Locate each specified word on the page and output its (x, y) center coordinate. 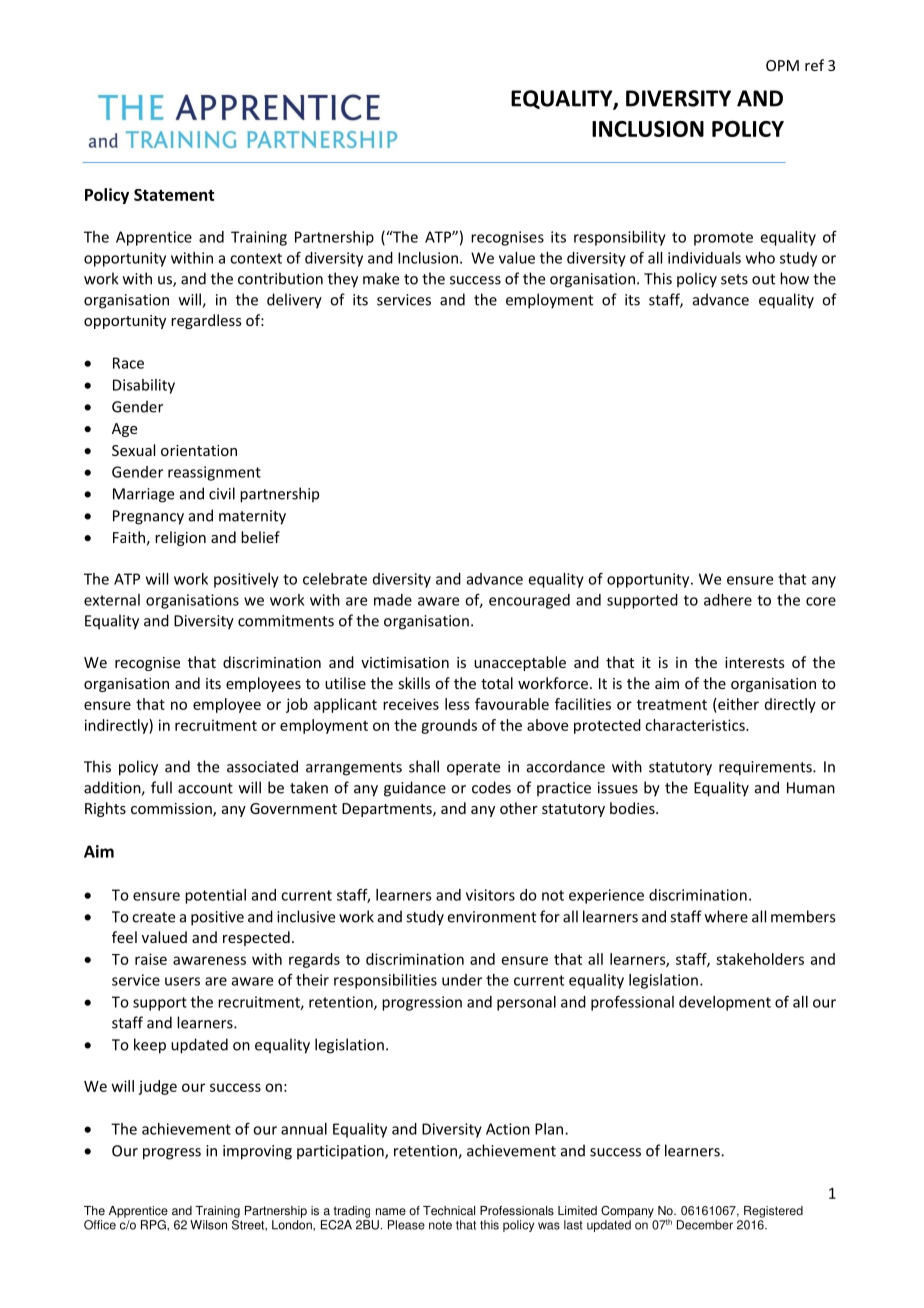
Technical (449, 1211)
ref (814, 65)
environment (492, 917)
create (153, 917)
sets (734, 279)
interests (755, 662)
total (497, 683)
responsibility (620, 238)
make (381, 278)
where (726, 916)
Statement (174, 195)
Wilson (208, 1225)
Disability (144, 386)
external (112, 600)
